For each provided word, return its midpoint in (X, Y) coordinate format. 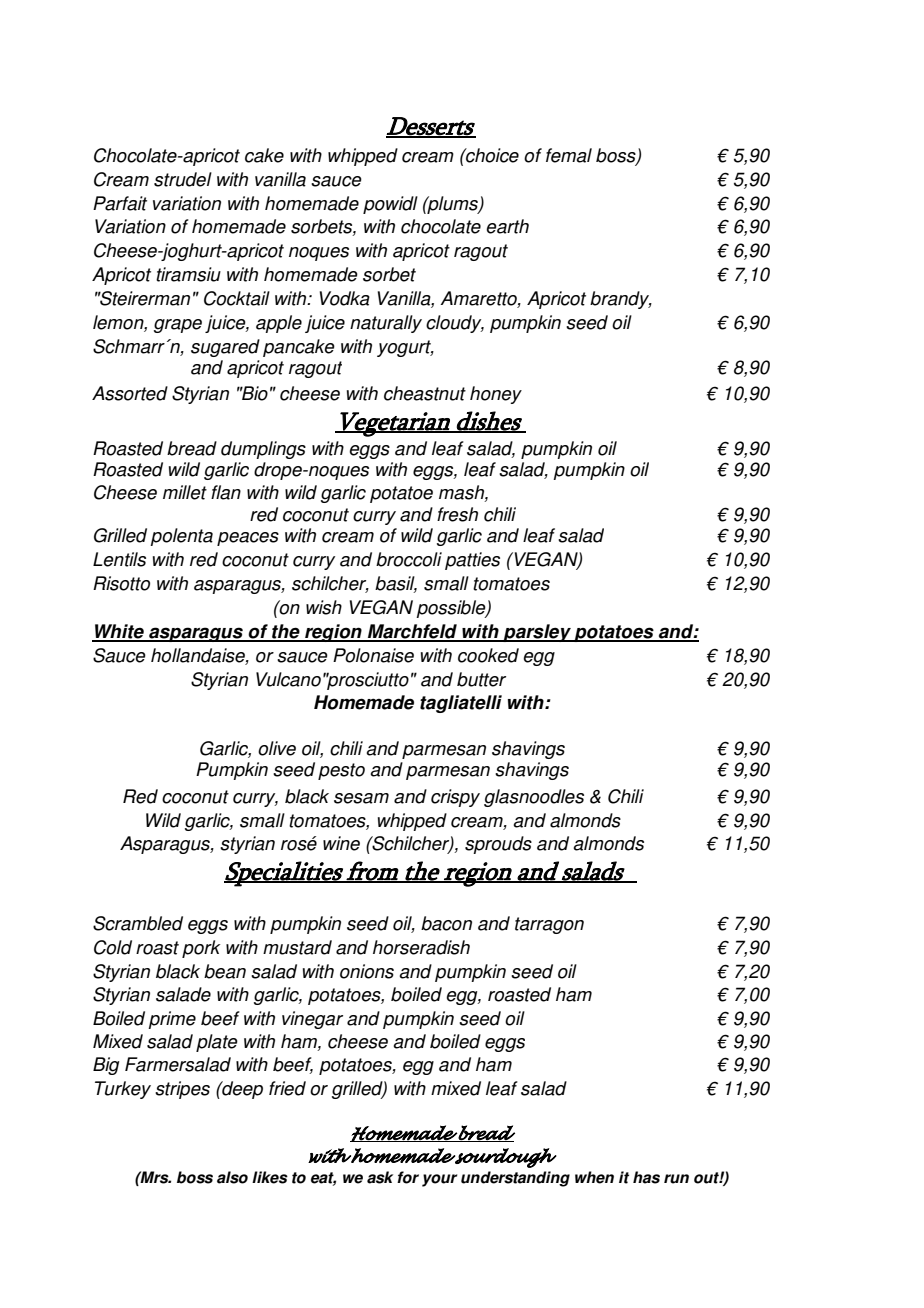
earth (507, 226)
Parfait (120, 203)
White (119, 632)
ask (380, 1177)
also (232, 1177)
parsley (537, 633)
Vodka (345, 298)
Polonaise (373, 655)
